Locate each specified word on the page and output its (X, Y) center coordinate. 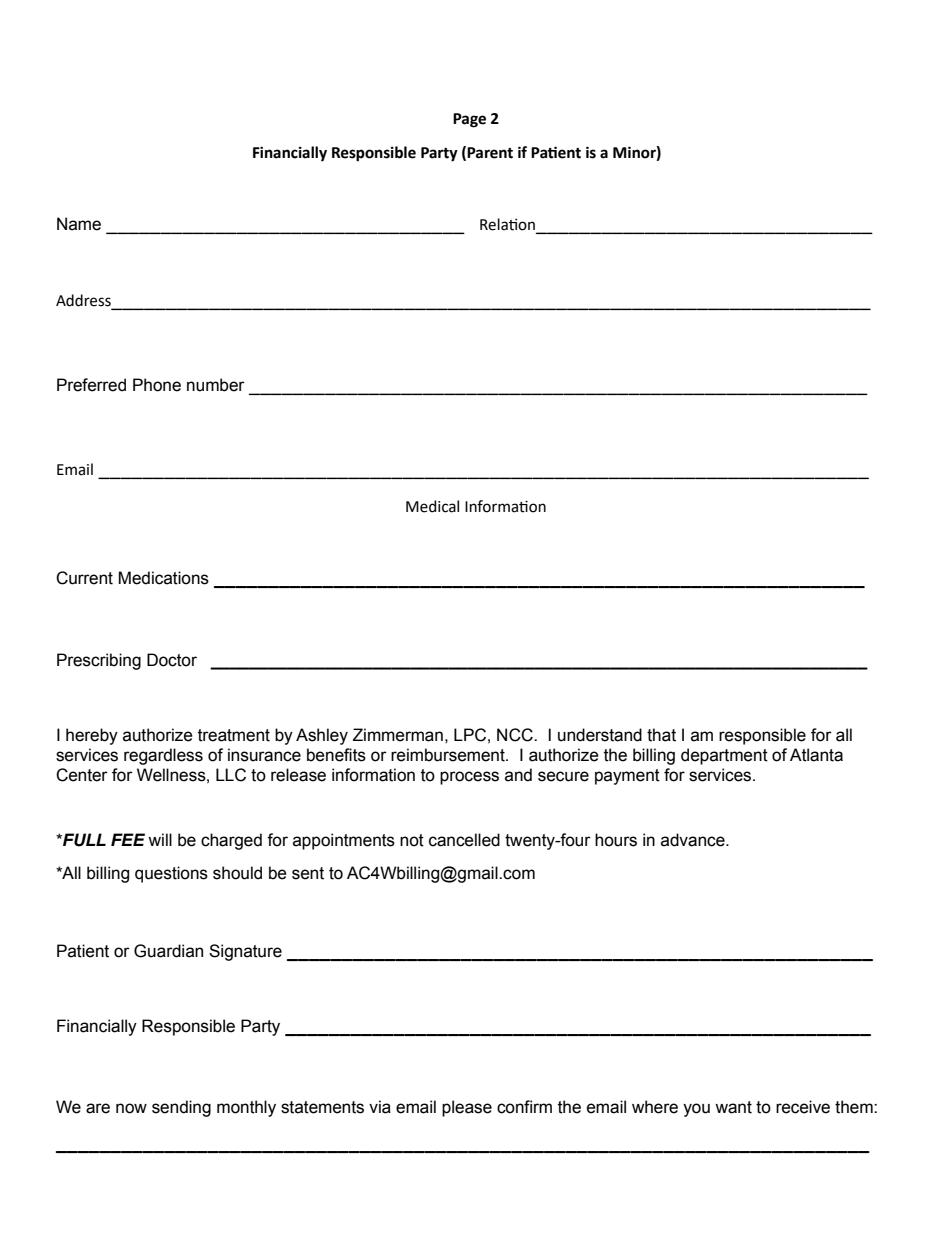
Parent (490, 153)
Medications (163, 578)
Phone (157, 385)
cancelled (464, 840)
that (661, 735)
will (160, 839)
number (216, 385)
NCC (516, 735)
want (733, 1107)
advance (694, 840)
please (467, 1108)
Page (469, 120)
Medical (432, 506)
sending (181, 1108)
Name (79, 224)
